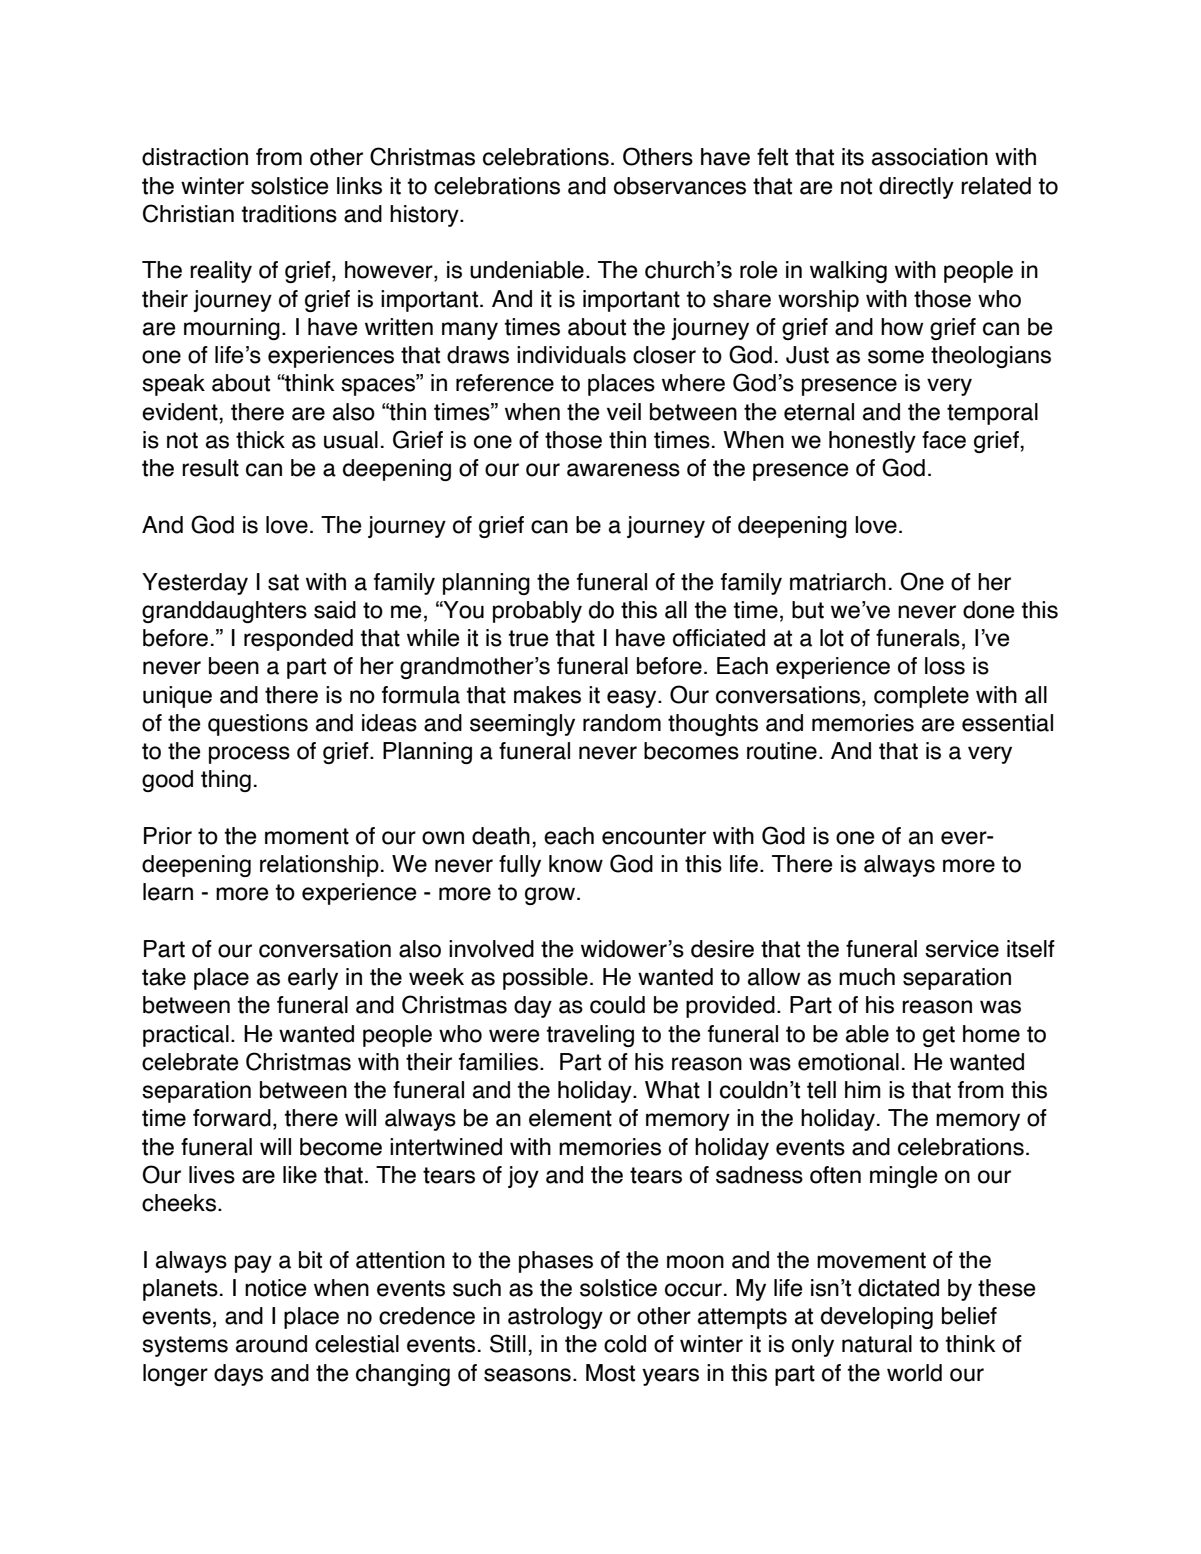 This document has width=1201, height=1554. Describe the element at coordinates (680, 186) in the document. I see `observances` at that location.
